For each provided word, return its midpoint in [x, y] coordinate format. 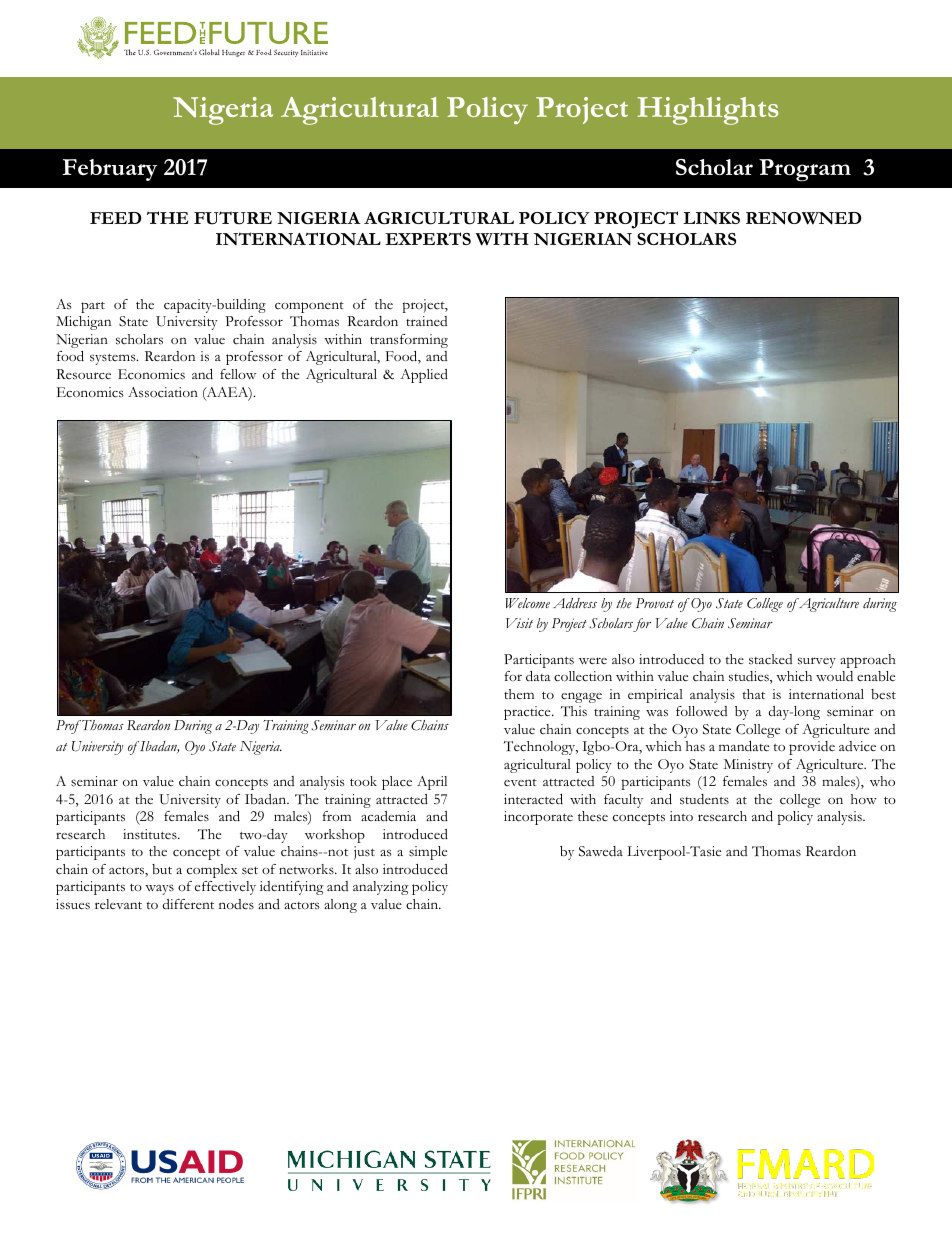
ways [159, 889]
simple [428, 853]
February [109, 170]
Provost [655, 603]
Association [163, 392]
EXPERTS [428, 238]
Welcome [527, 603]
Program [805, 170]
